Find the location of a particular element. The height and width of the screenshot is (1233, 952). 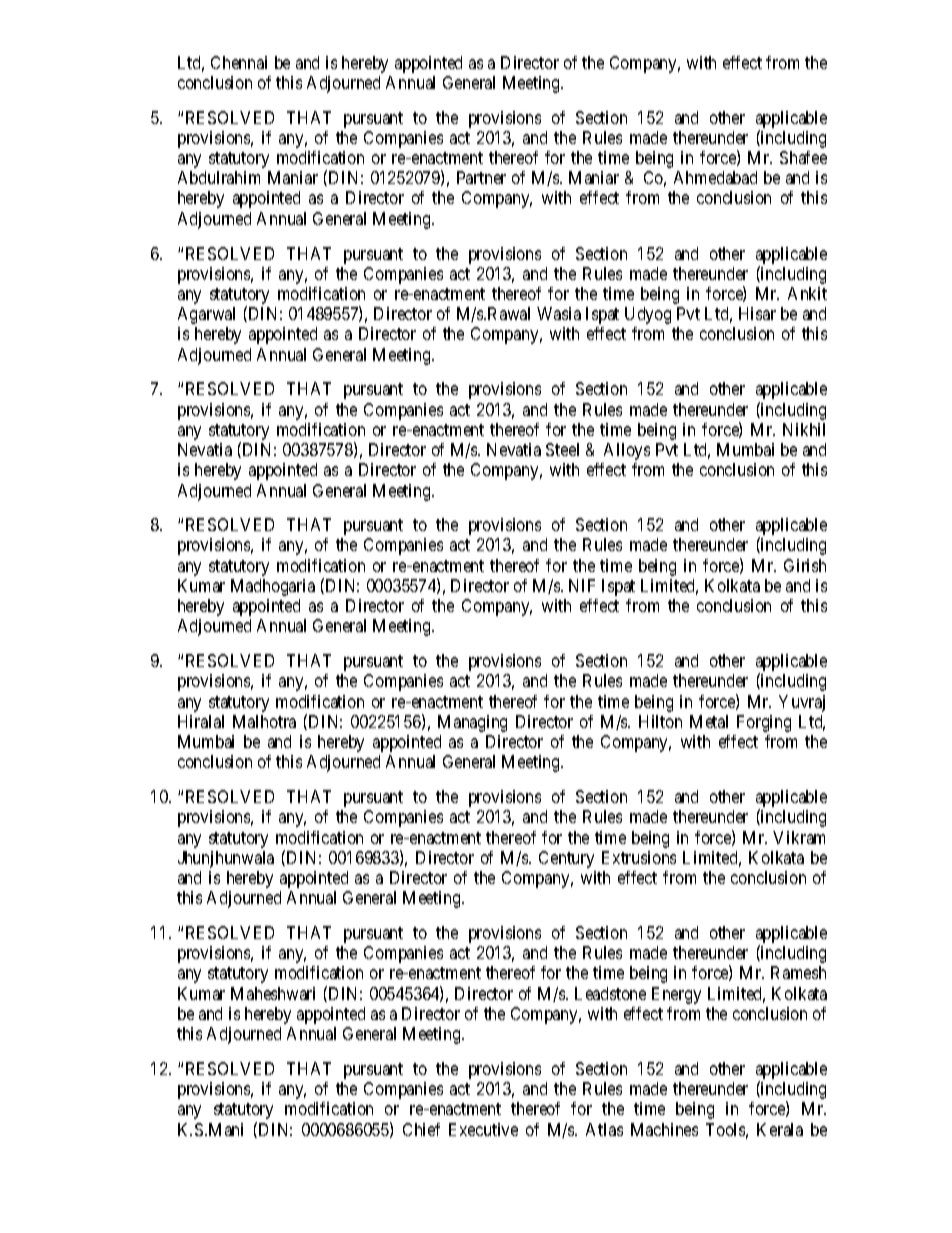

Executive is located at coordinates (483, 1129).
